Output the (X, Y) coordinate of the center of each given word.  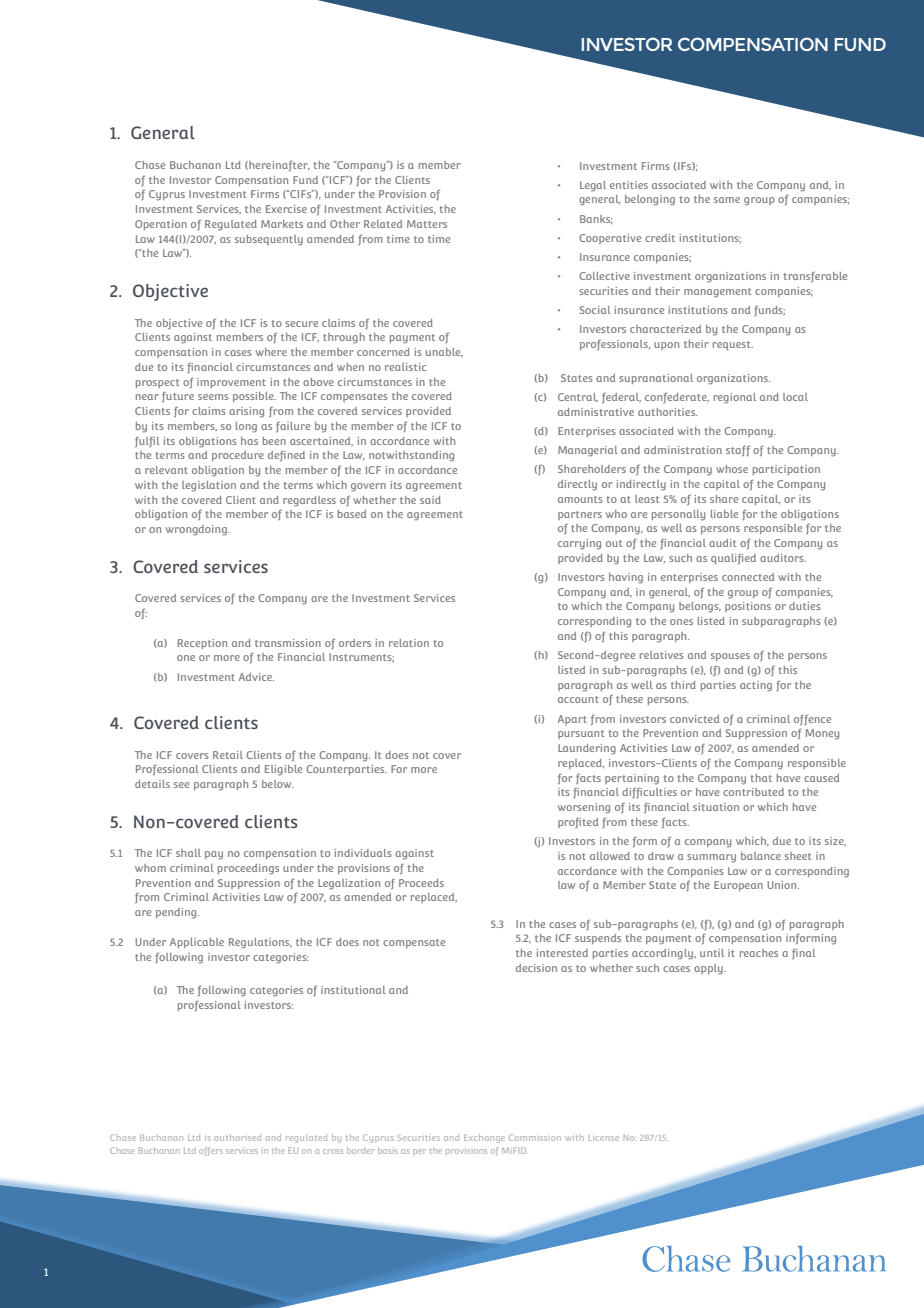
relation (409, 643)
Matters (427, 224)
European (738, 886)
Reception (202, 644)
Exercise (286, 209)
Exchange (484, 1138)
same (727, 200)
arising (246, 412)
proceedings (248, 869)
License (603, 1137)
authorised (237, 1137)
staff (738, 451)
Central (578, 397)
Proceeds (421, 883)
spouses (730, 657)
